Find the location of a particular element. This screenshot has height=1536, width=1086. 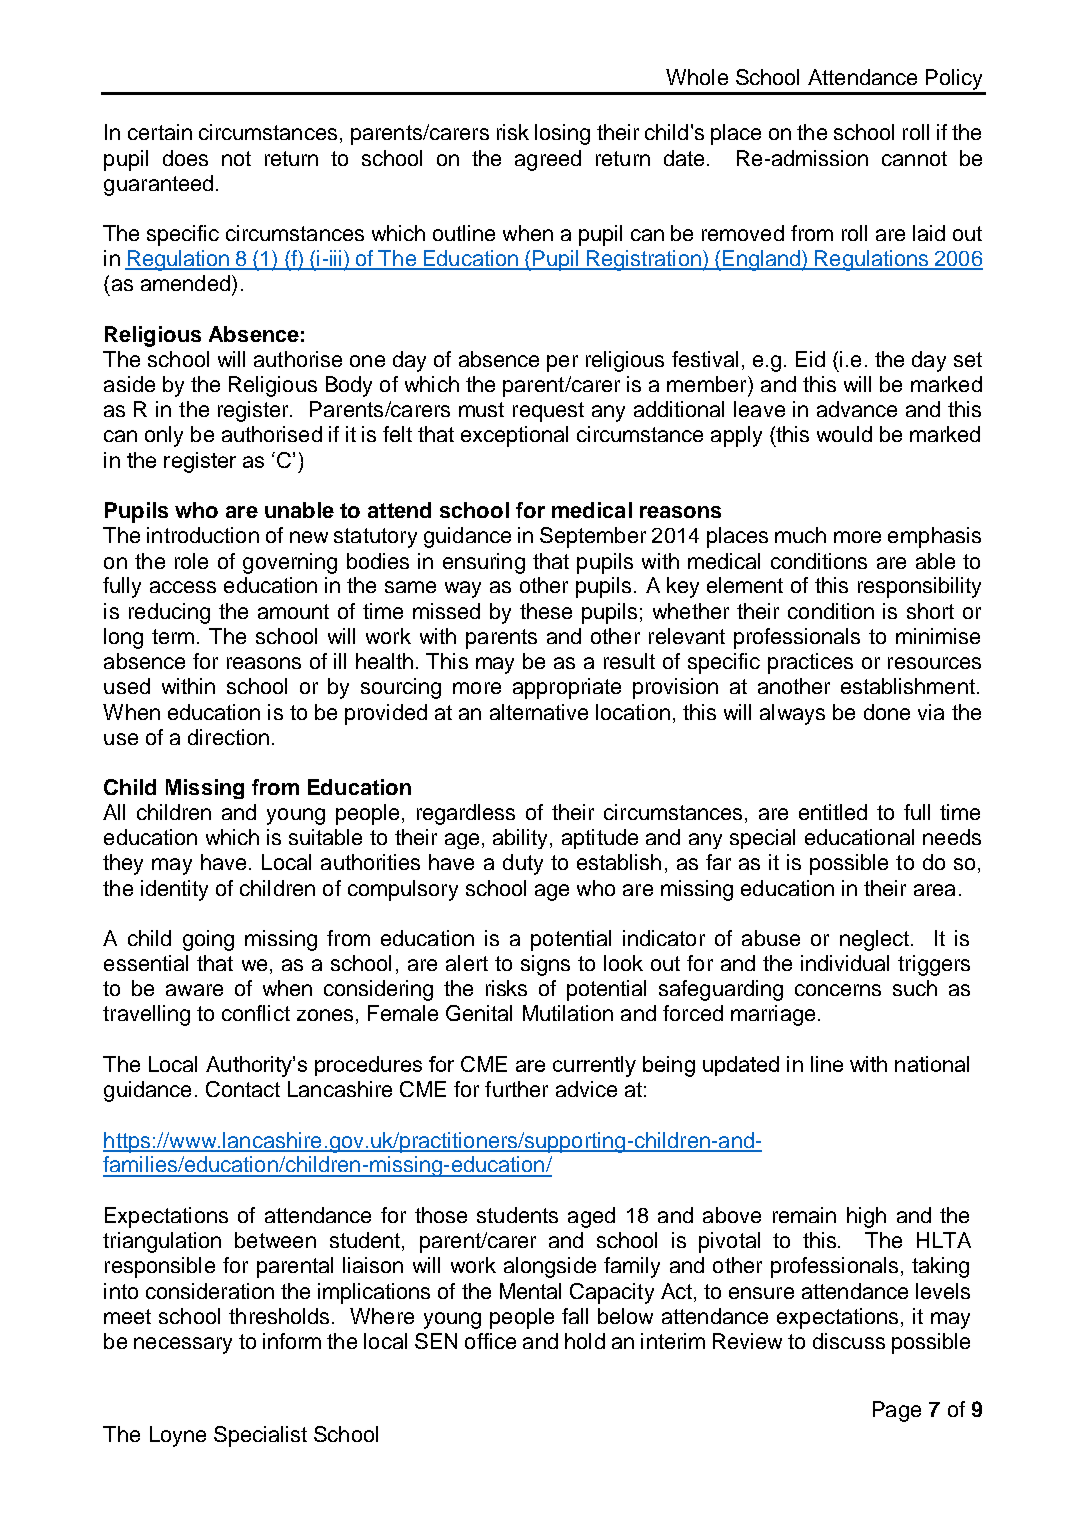

direction is located at coordinates (228, 737).
